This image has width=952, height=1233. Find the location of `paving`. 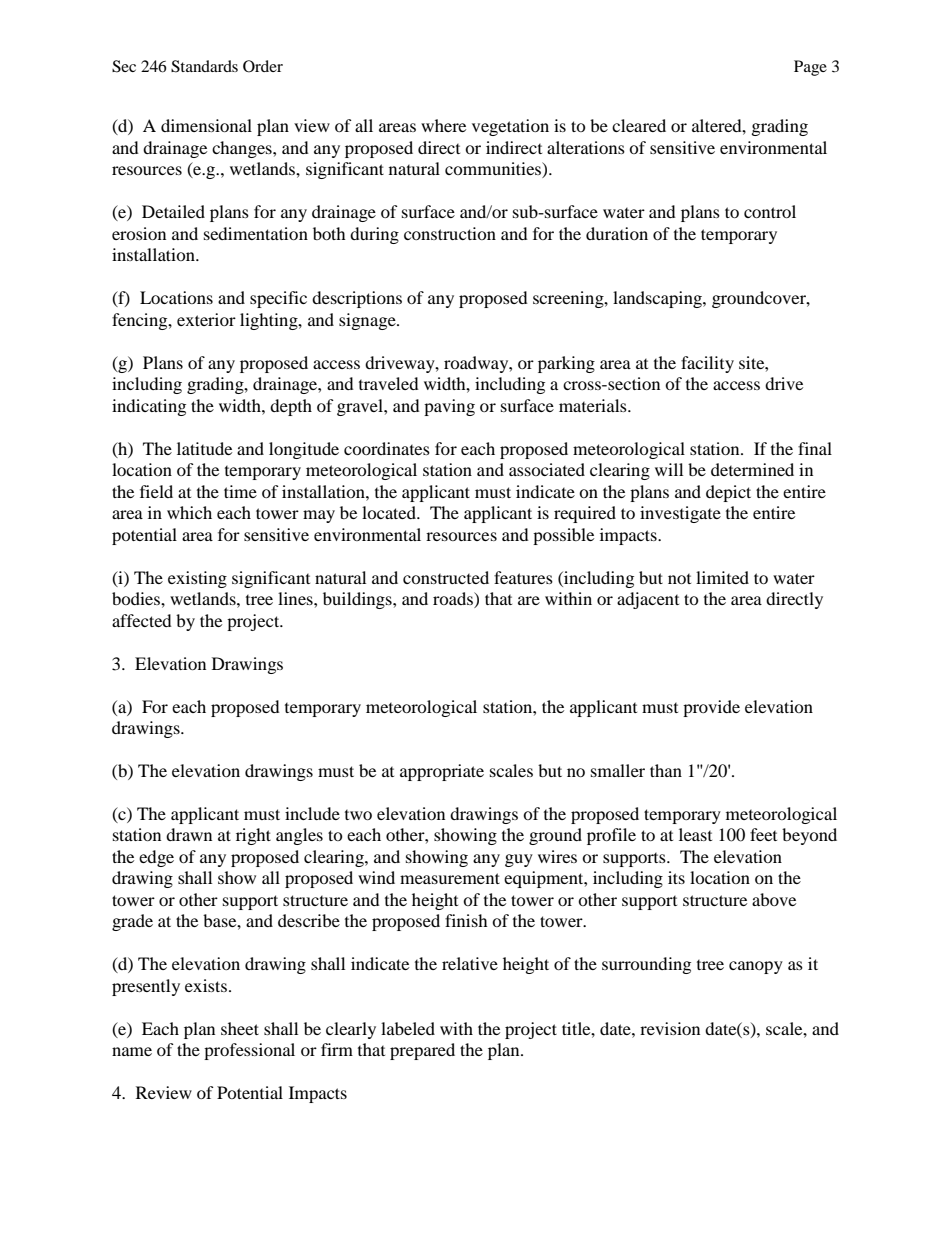

paving is located at coordinates (449, 407).
